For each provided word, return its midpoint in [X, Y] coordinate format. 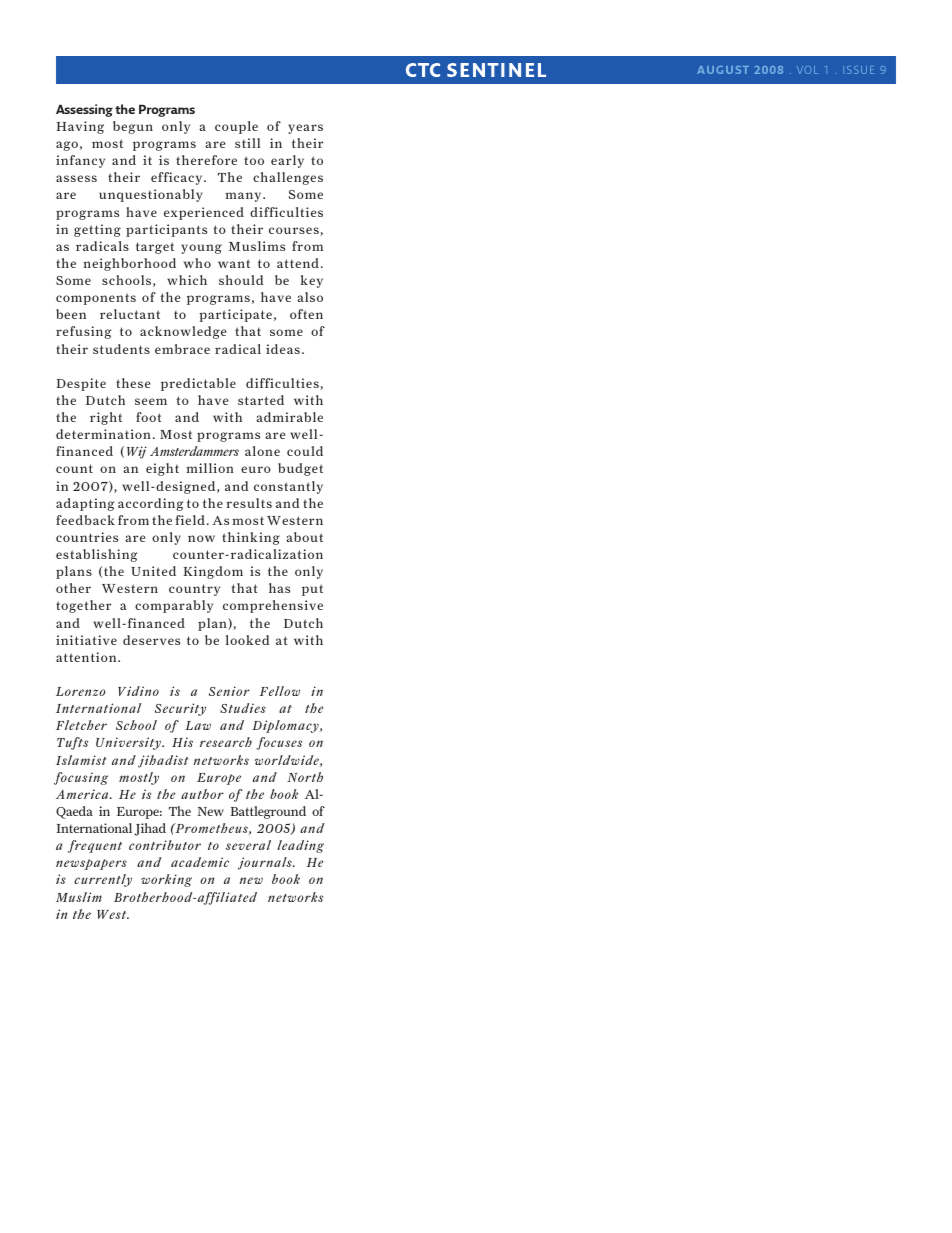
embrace [182, 349]
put [312, 590]
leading [300, 846]
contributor [165, 845]
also [310, 297]
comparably [174, 606]
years [305, 129]
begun [133, 127]
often [306, 314]
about [304, 537]
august [723, 70]
